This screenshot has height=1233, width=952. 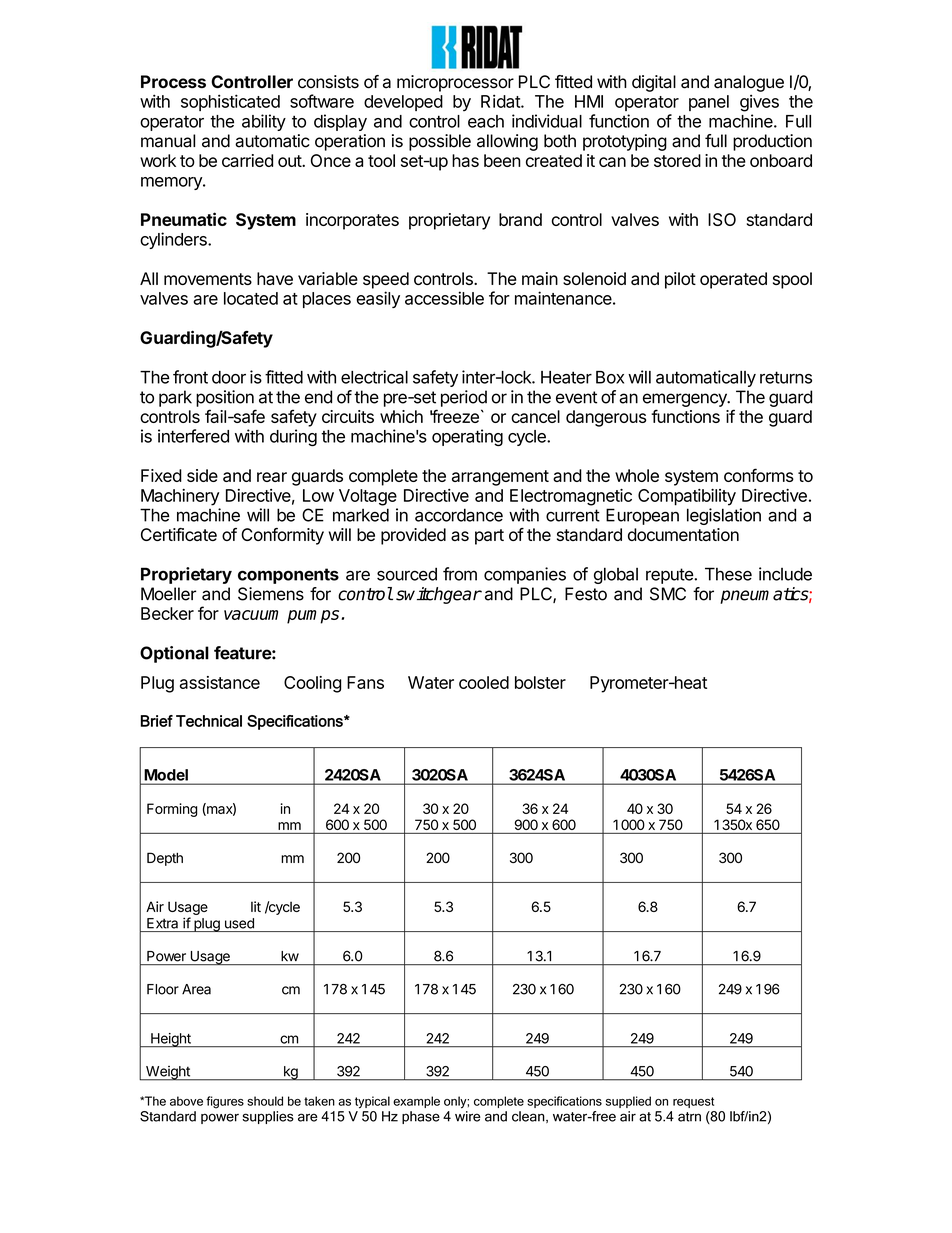 What do you see at coordinates (486, 121) in the screenshot?
I see `each` at bounding box center [486, 121].
